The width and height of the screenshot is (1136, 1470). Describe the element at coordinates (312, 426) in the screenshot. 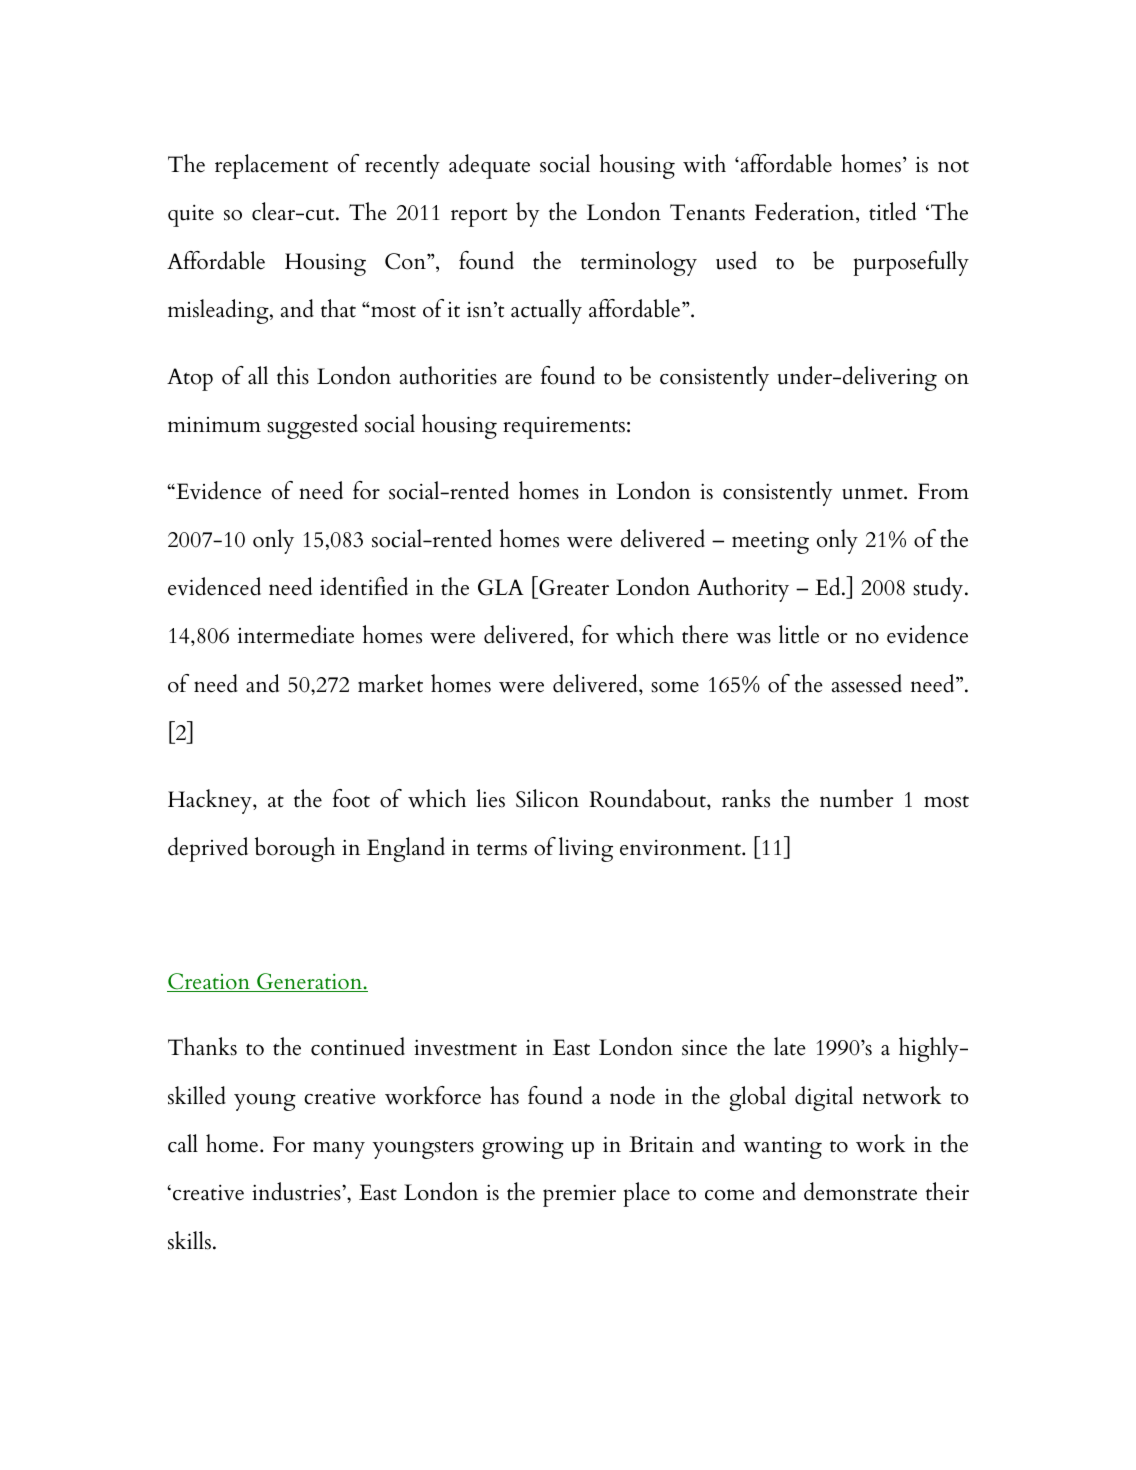

I see `suggested` at that location.
